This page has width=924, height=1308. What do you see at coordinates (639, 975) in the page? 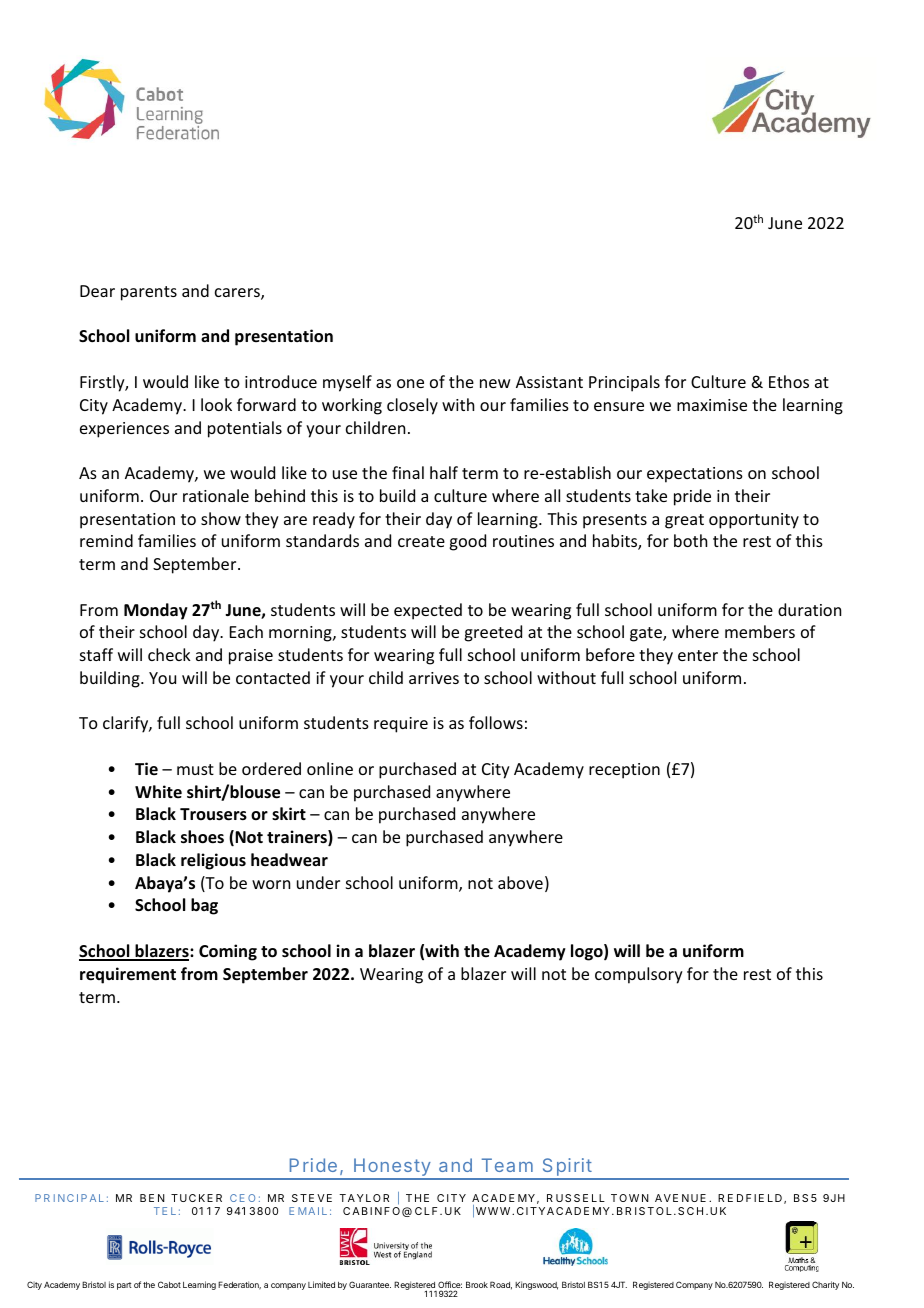
I see `compulsory` at bounding box center [639, 975].
